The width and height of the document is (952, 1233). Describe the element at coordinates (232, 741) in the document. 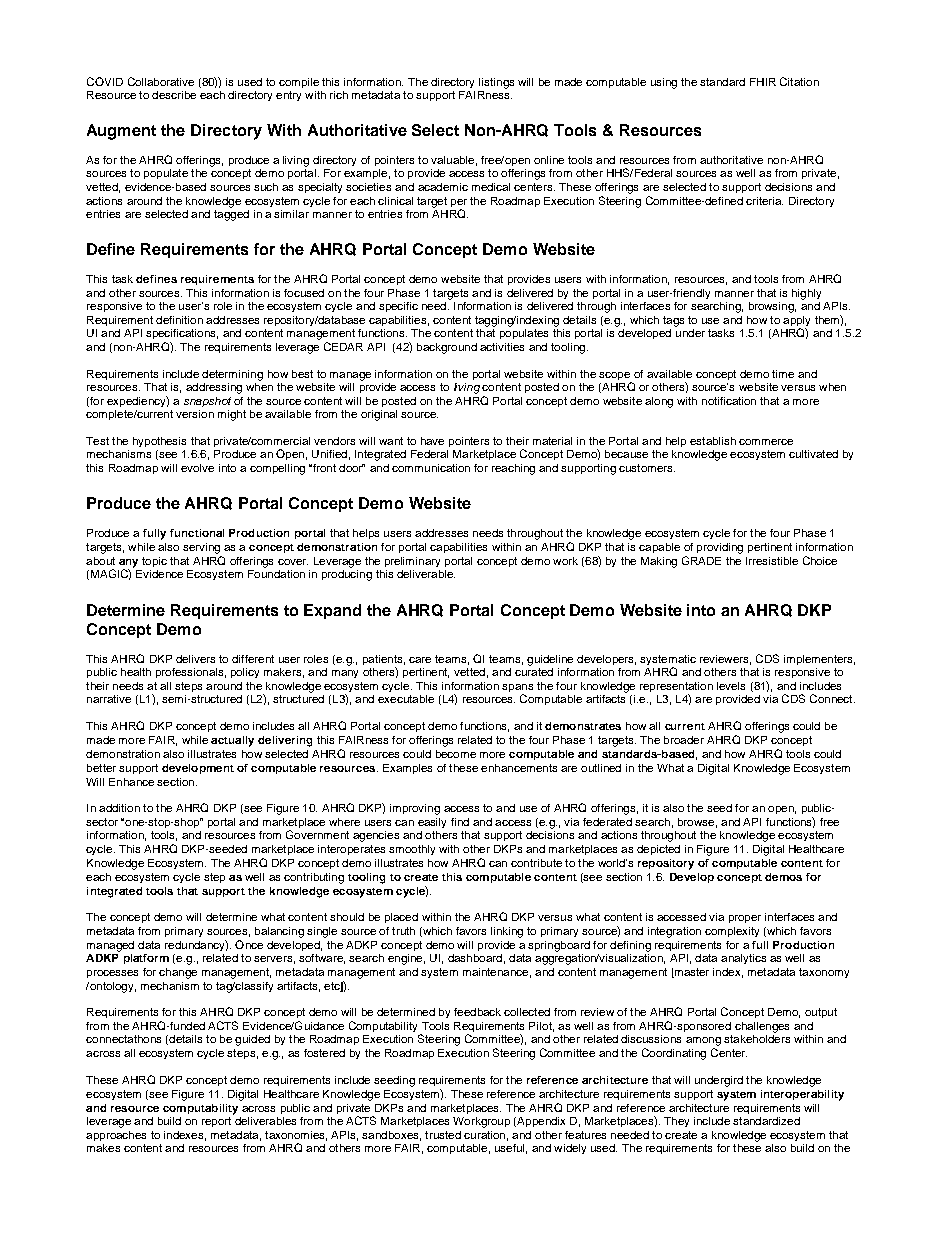

I see `actually` at that location.
